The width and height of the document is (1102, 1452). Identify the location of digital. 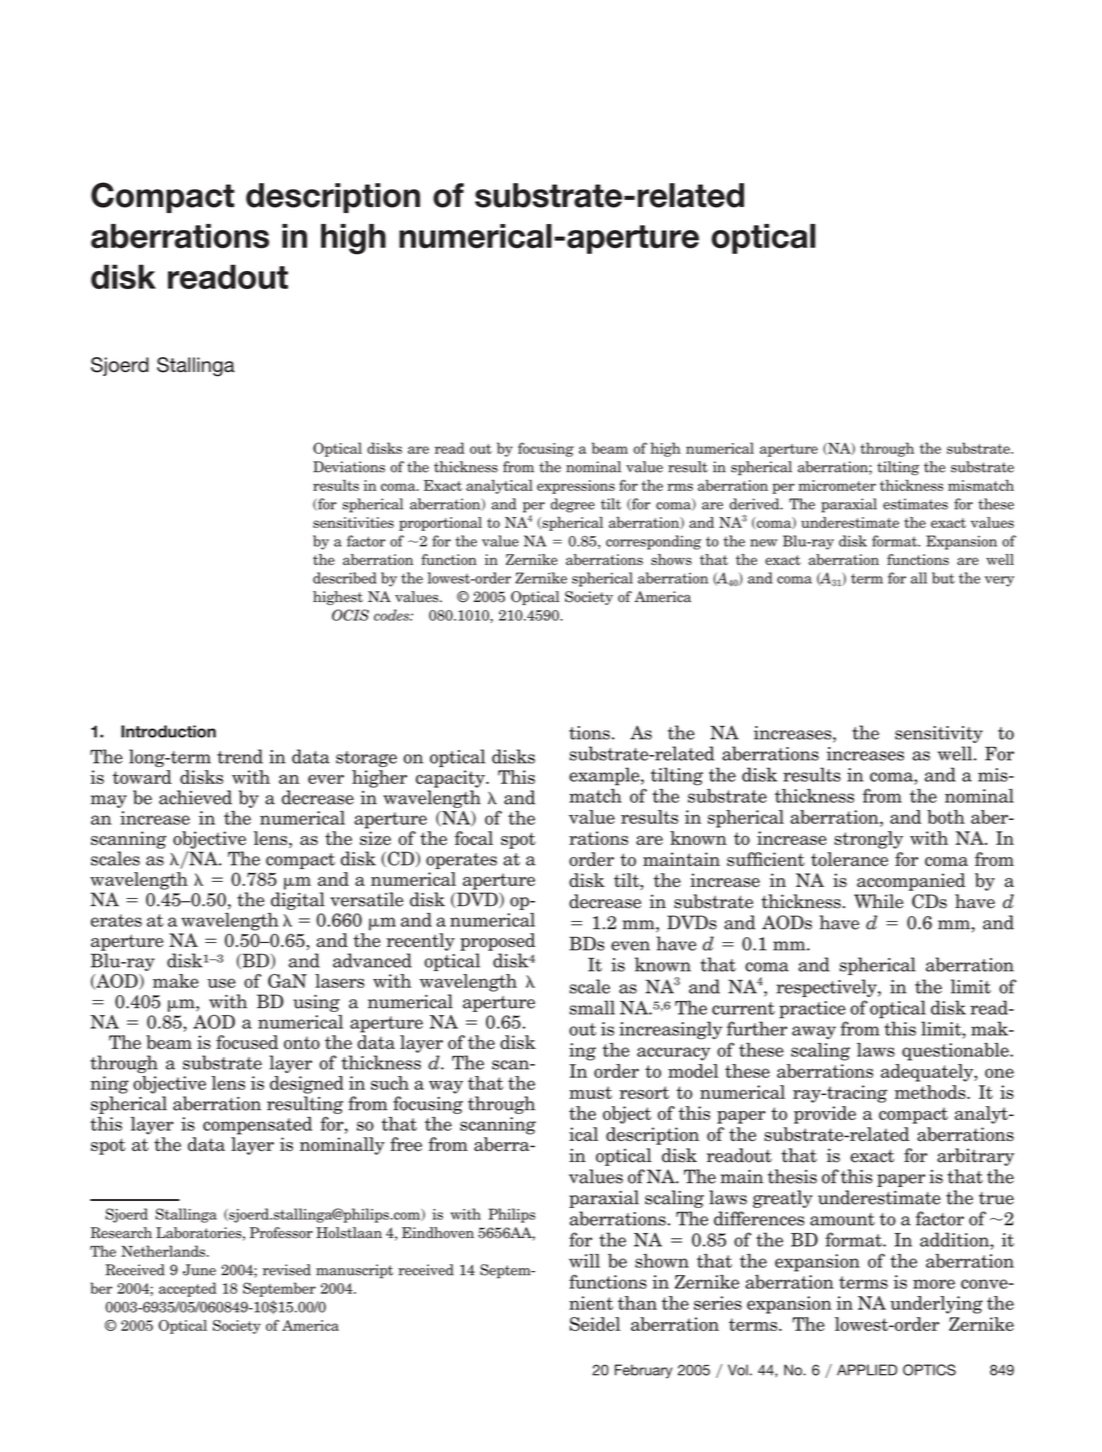
(298, 901).
